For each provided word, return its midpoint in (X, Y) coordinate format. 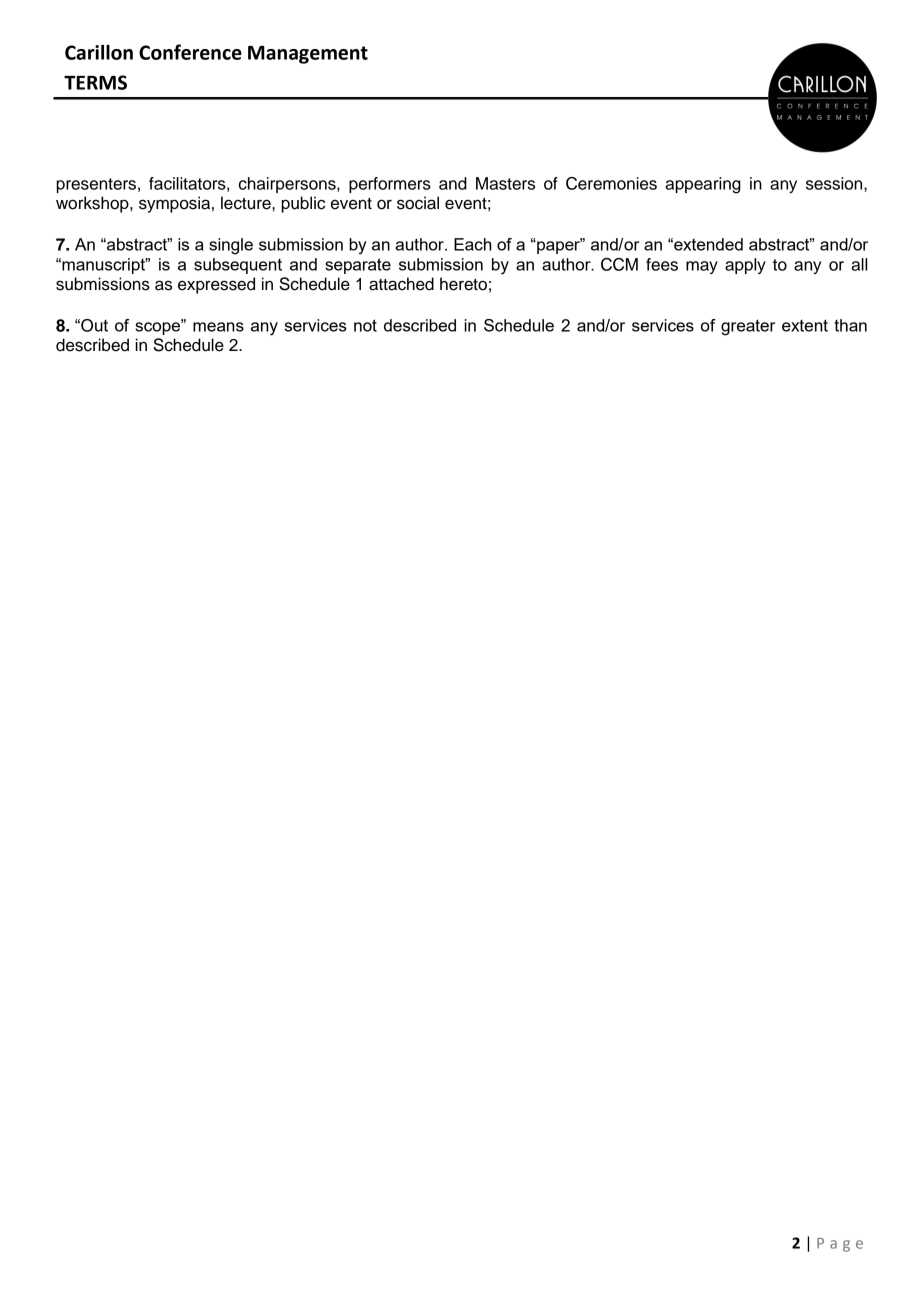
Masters (505, 183)
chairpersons (288, 185)
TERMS (95, 82)
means (218, 327)
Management (308, 55)
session (835, 183)
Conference (190, 52)
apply (745, 266)
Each (473, 244)
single (231, 246)
